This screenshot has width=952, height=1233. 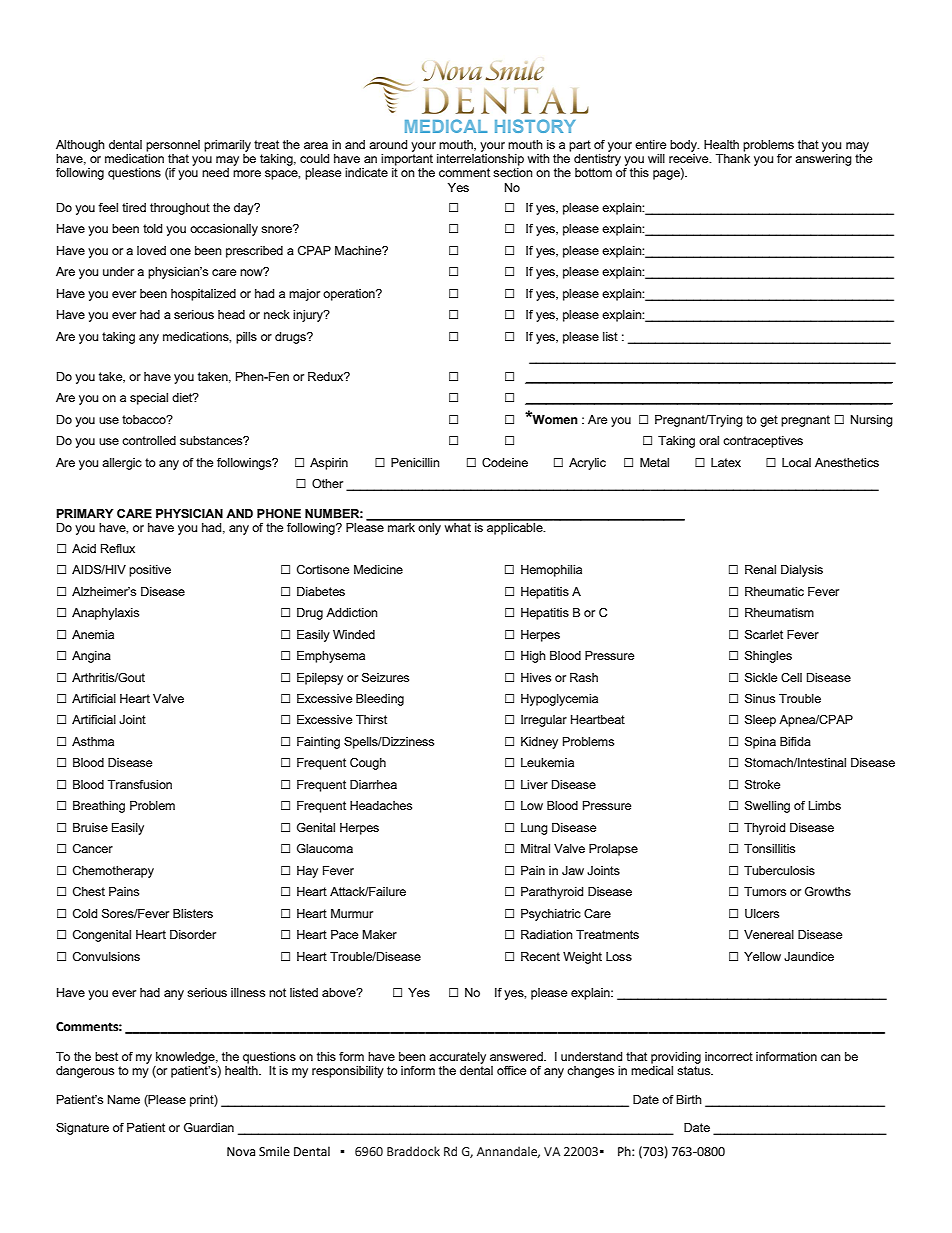 I want to click on Tuberculosis, so click(x=779, y=870).
